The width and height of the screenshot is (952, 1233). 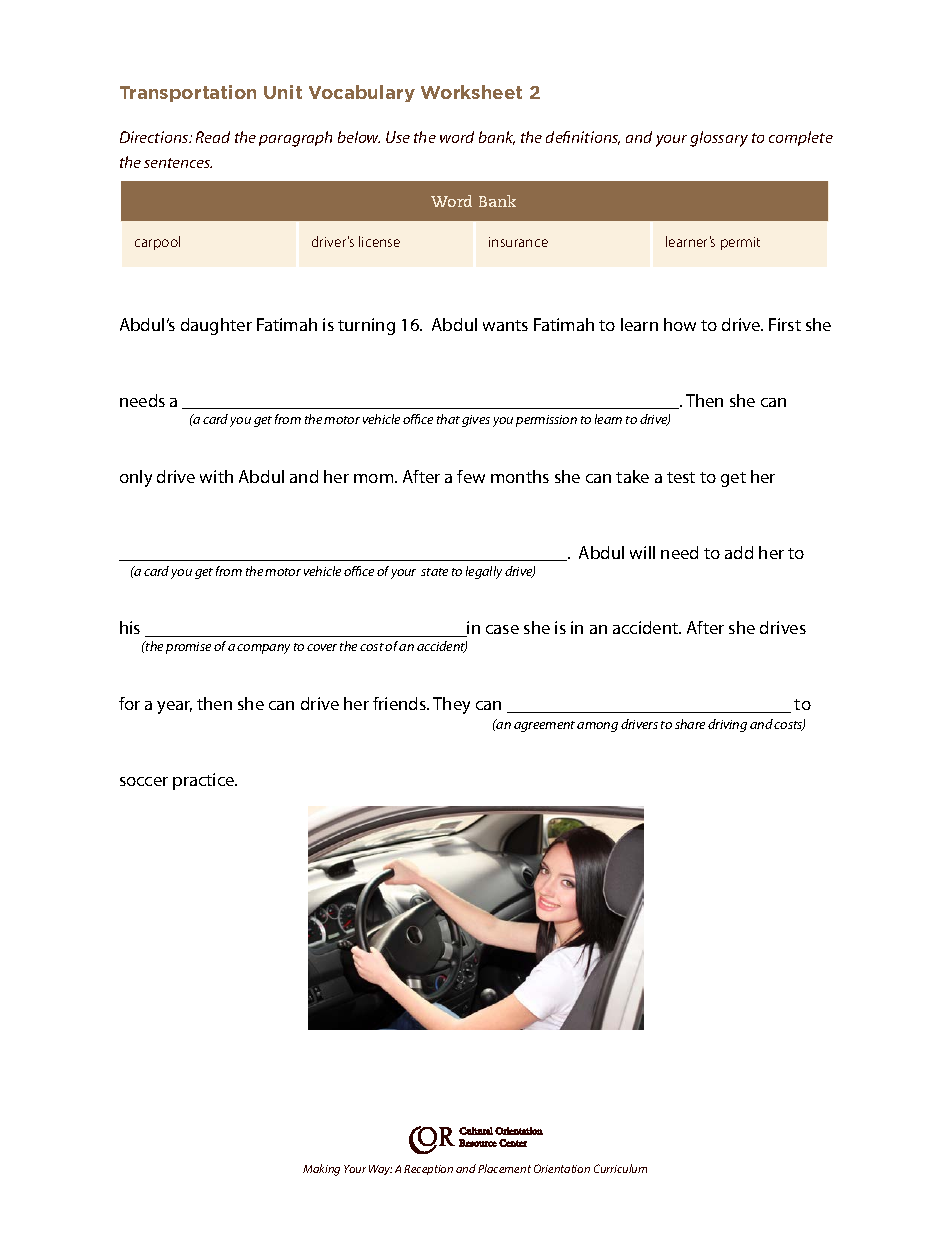 What do you see at coordinates (188, 648) in the screenshot?
I see `promise` at bounding box center [188, 648].
